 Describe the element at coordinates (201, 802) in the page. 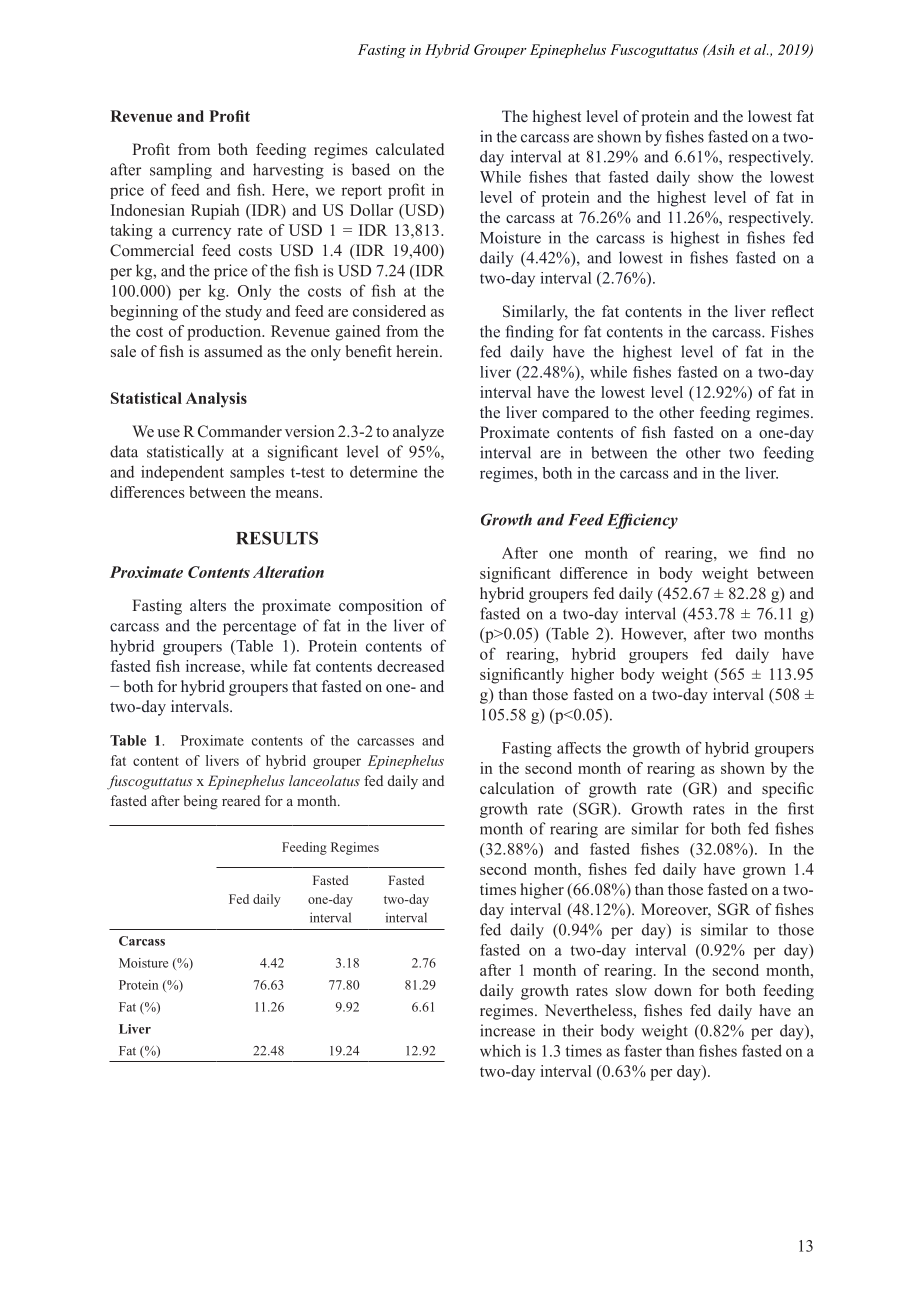

I see `being` at that location.
